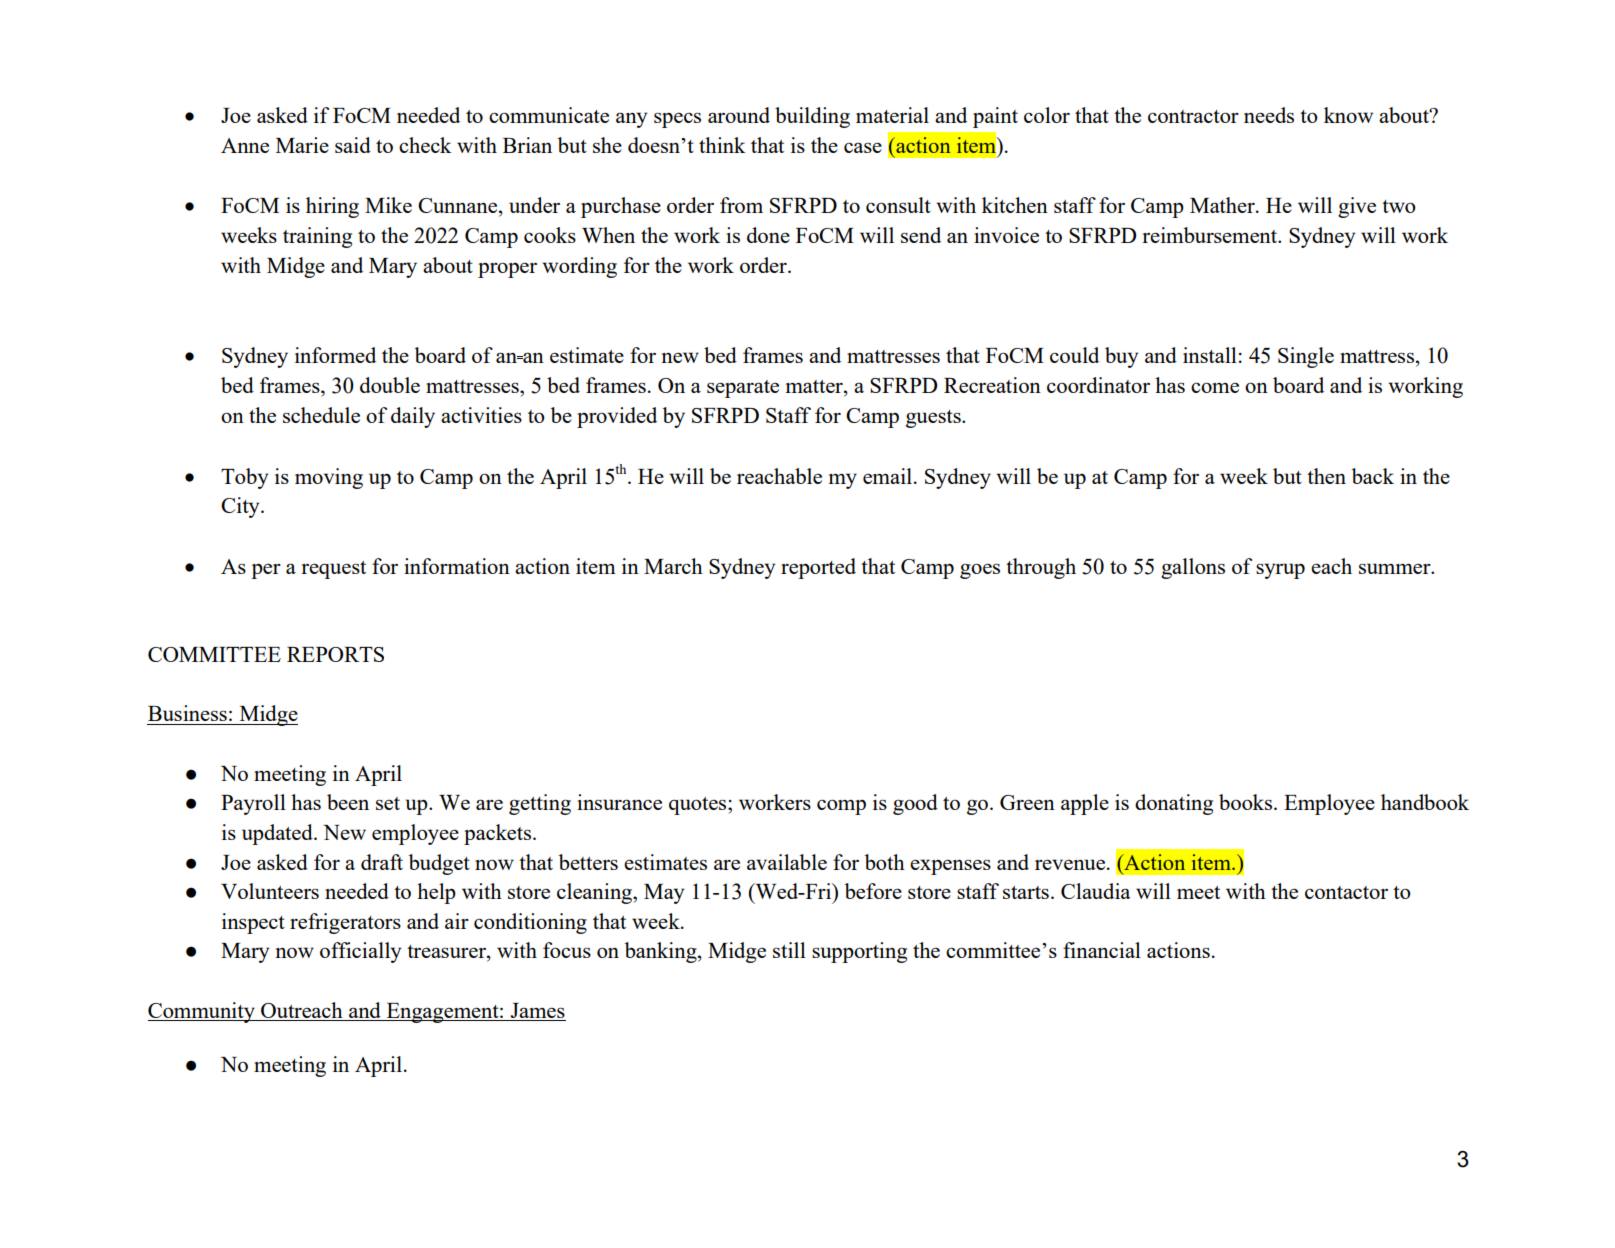 This page has width=1615, height=1248. Describe the element at coordinates (321, 415) in the page. I see `schedule` at that location.
